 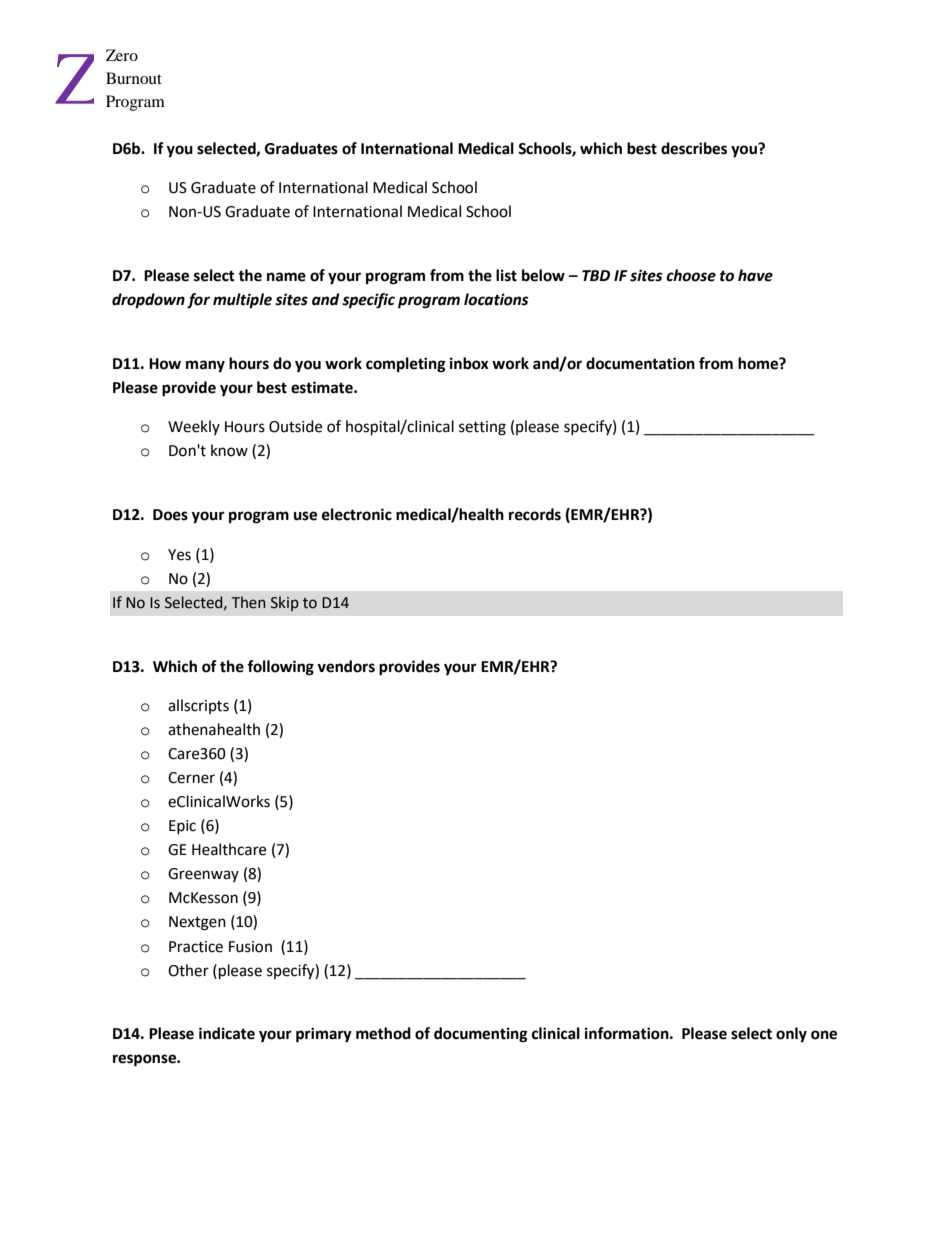 What do you see at coordinates (755, 275) in the document?
I see `have` at bounding box center [755, 275].
